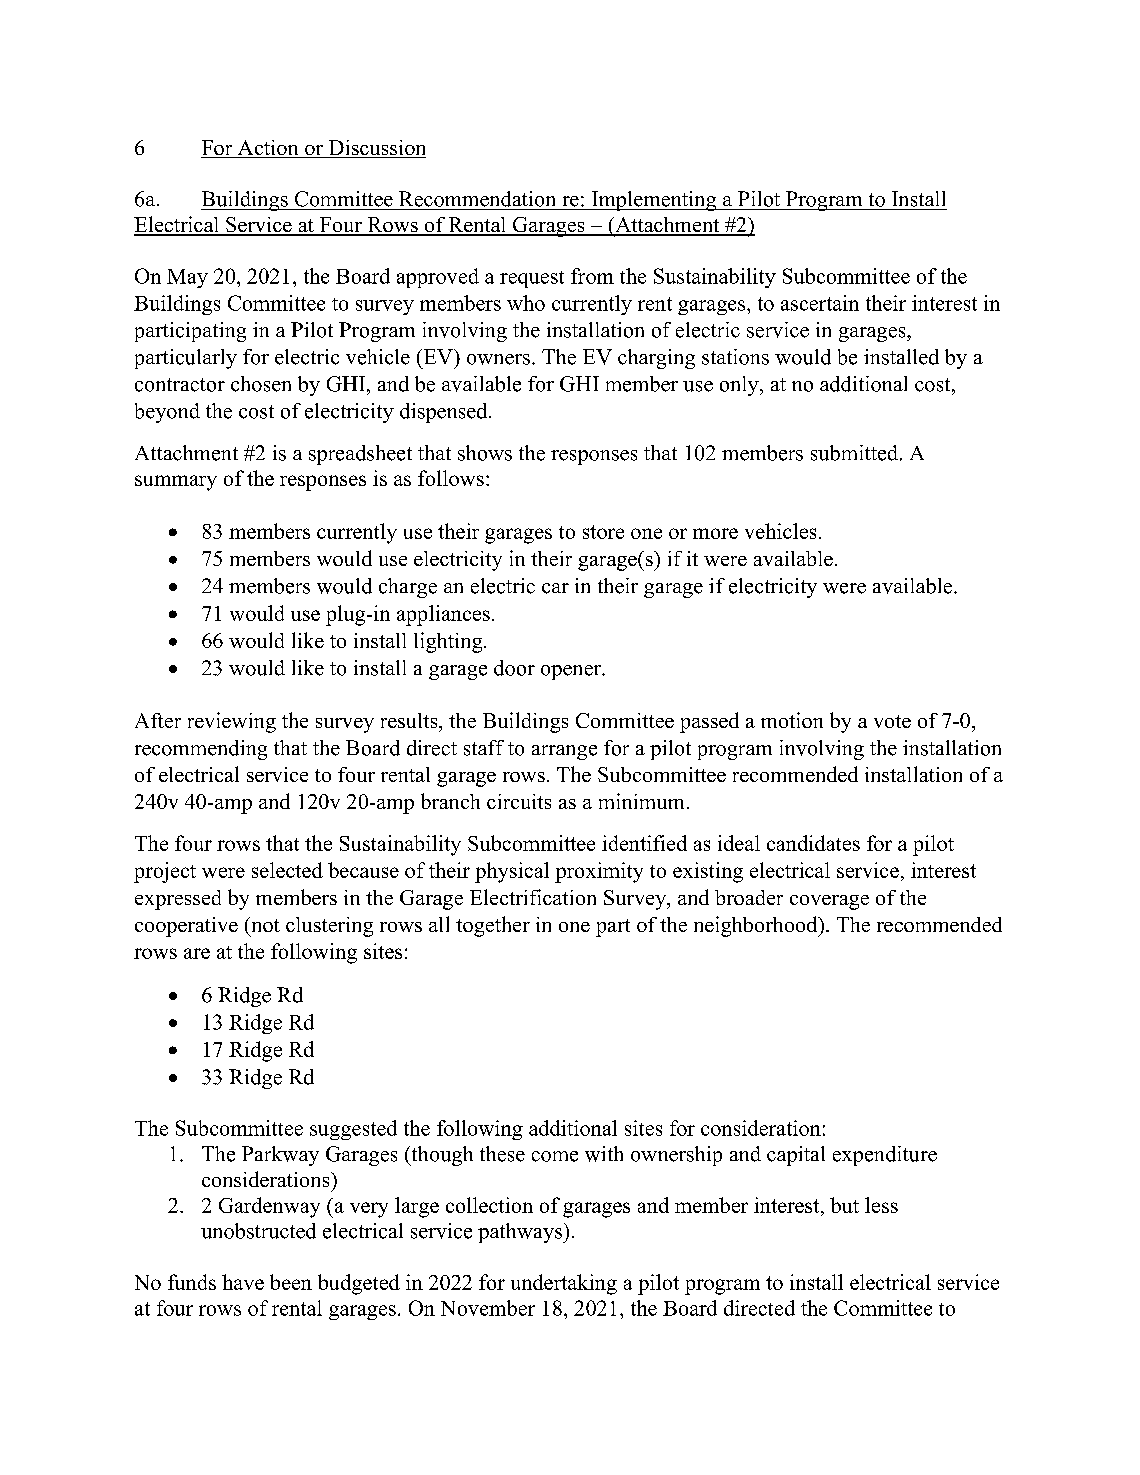 The height and width of the screenshot is (1475, 1140). Describe the element at coordinates (477, 199) in the screenshot. I see `Recommendation` at that location.
